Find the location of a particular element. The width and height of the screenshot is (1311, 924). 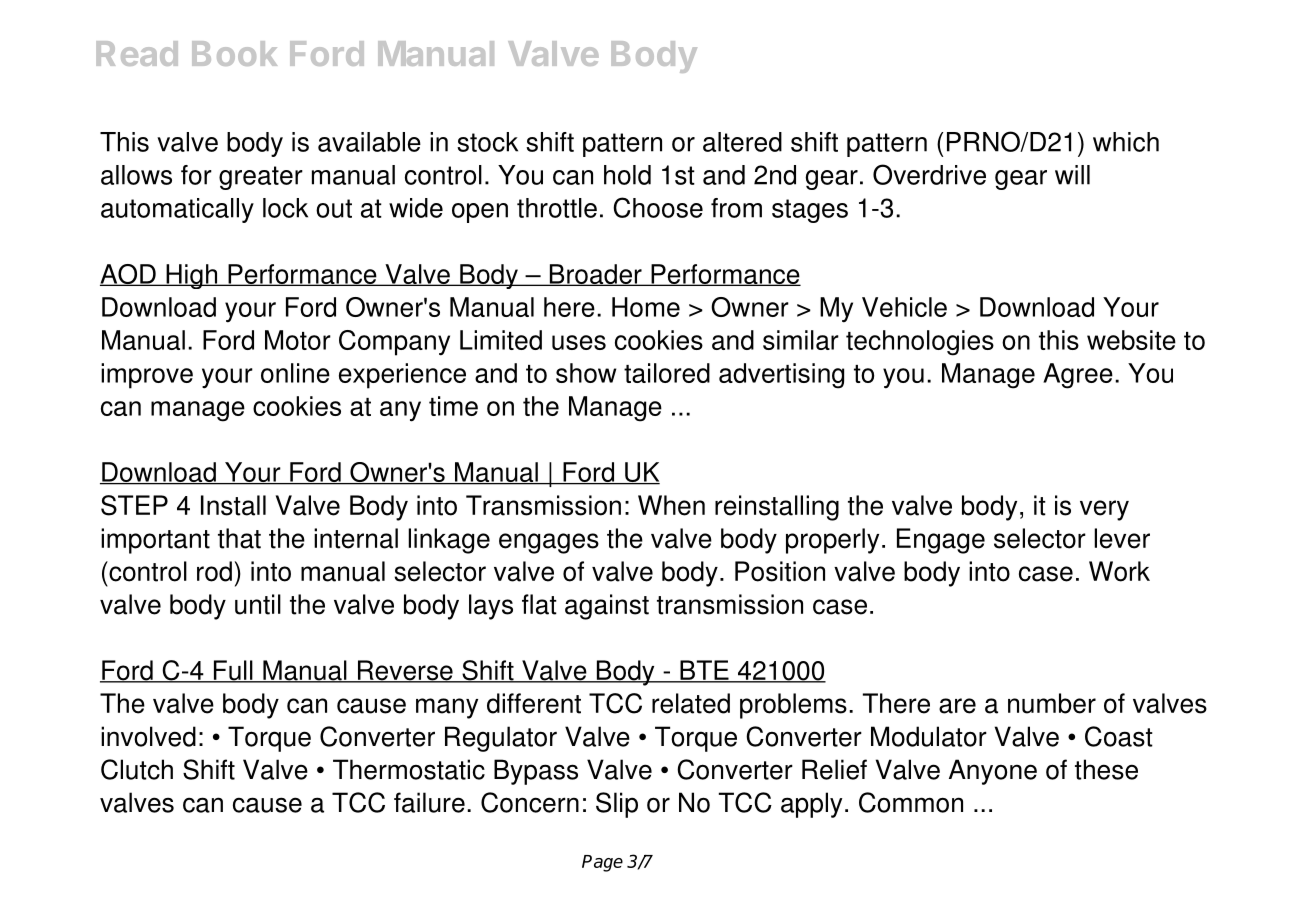

Page is located at coordinates (602, 863).
